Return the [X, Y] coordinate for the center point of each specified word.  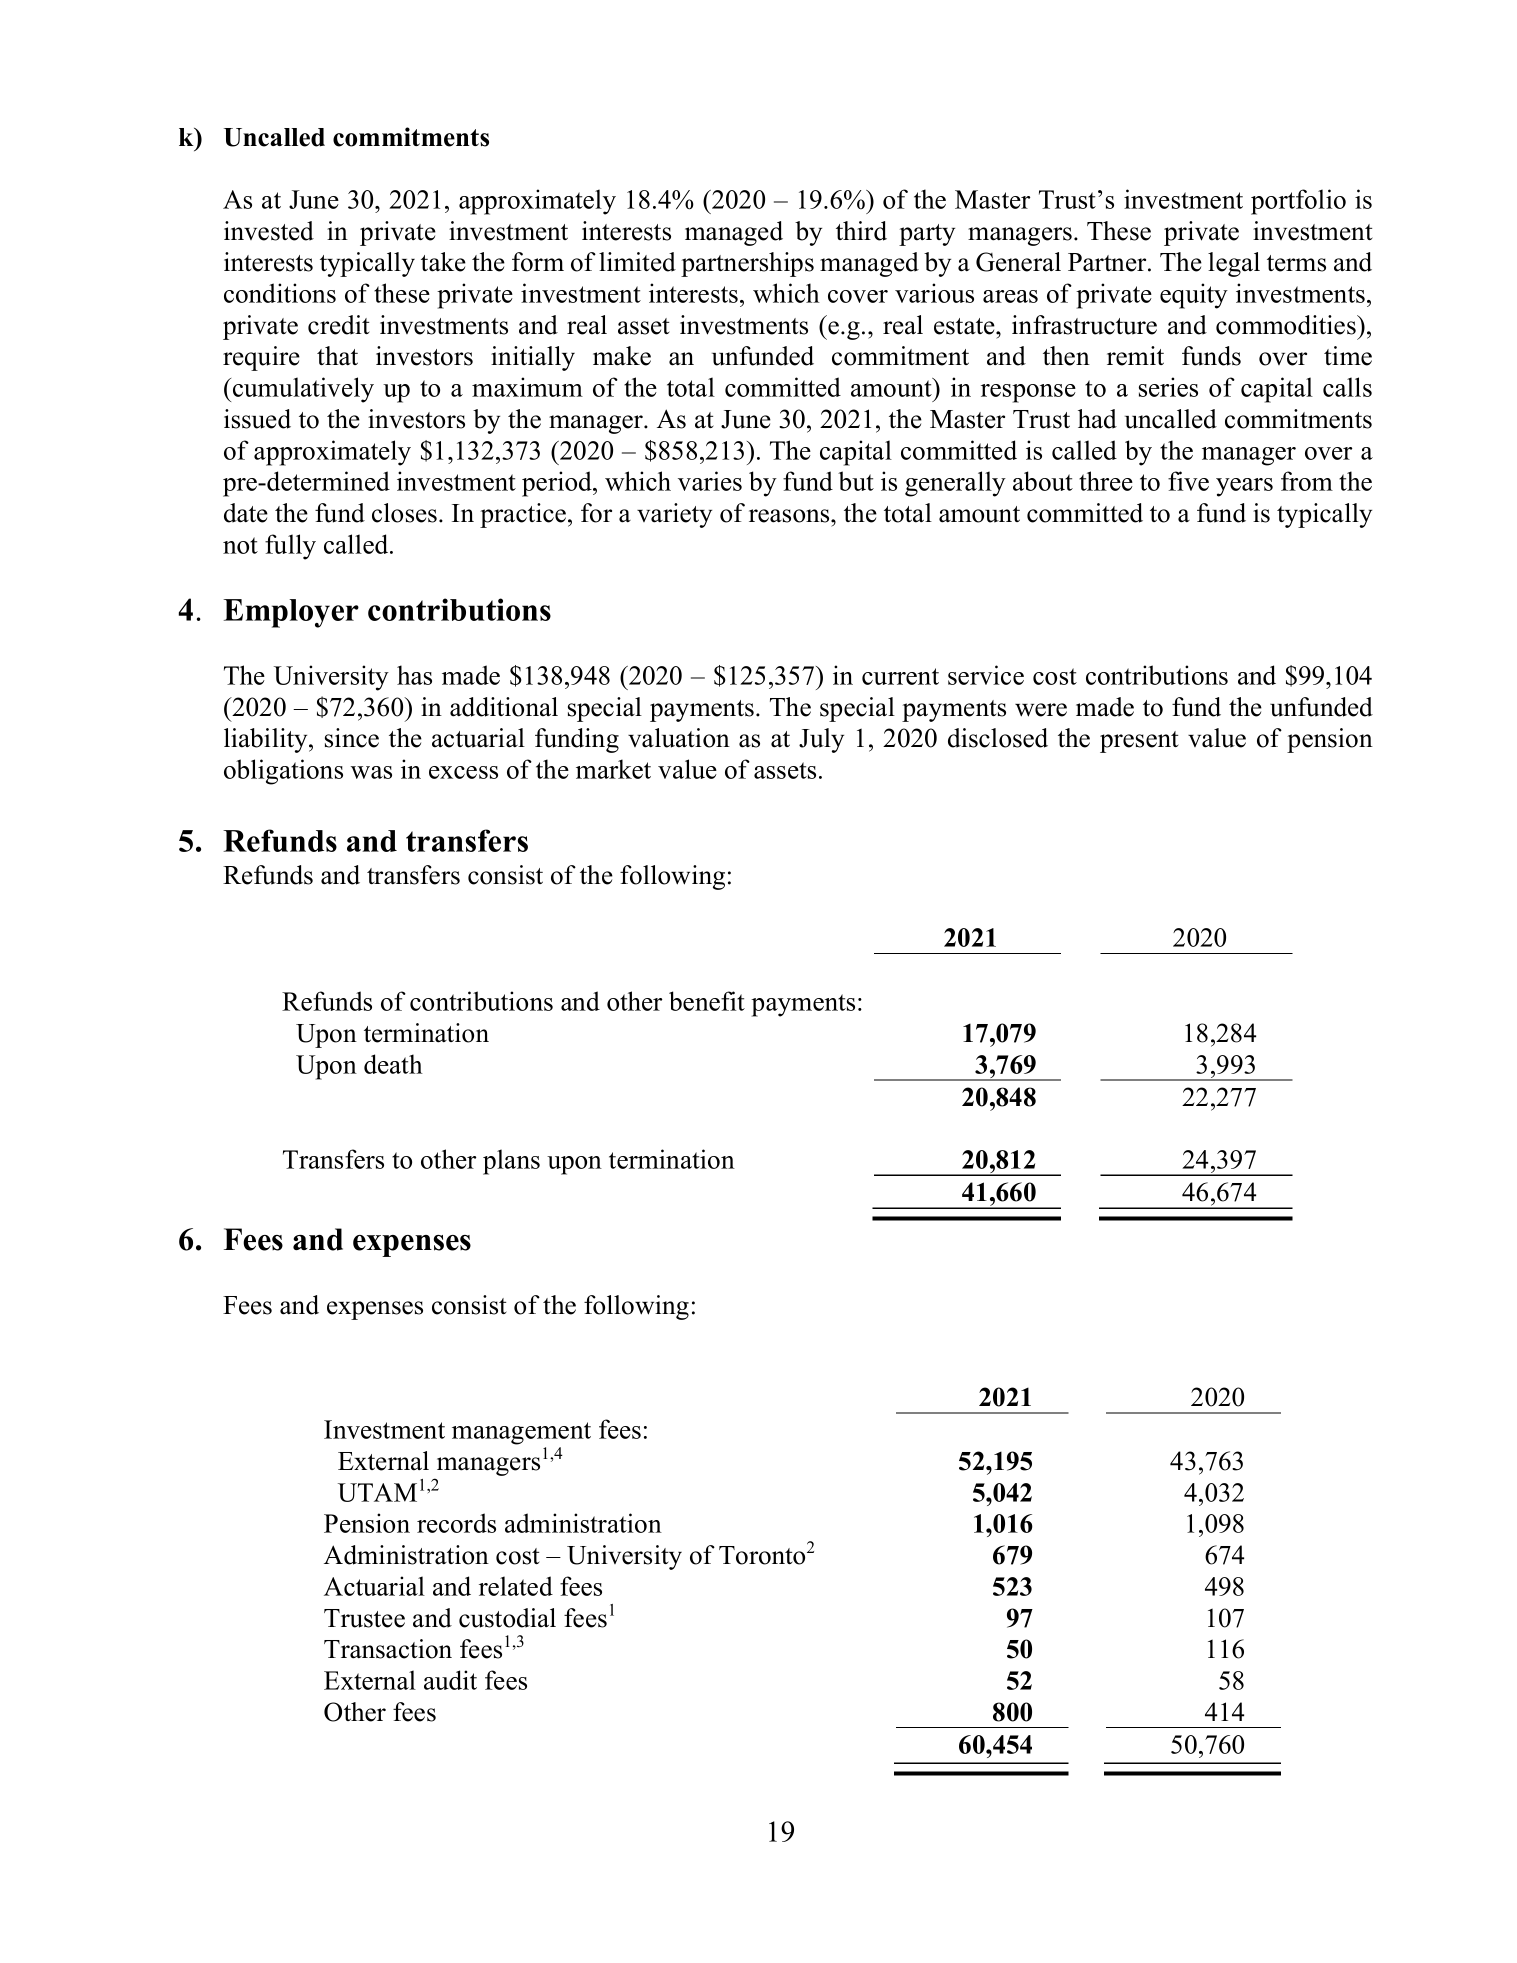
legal [1234, 264]
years [1244, 487]
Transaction [388, 1649]
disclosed [998, 738]
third [861, 231]
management [521, 1433]
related [516, 1586]
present [1139, 742]
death [393, 1064]
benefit [707, 1001]
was [371, 772]
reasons [790, 516]
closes [404, 513]
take [443, 262]
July [821, 740]
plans [511, 1162]
